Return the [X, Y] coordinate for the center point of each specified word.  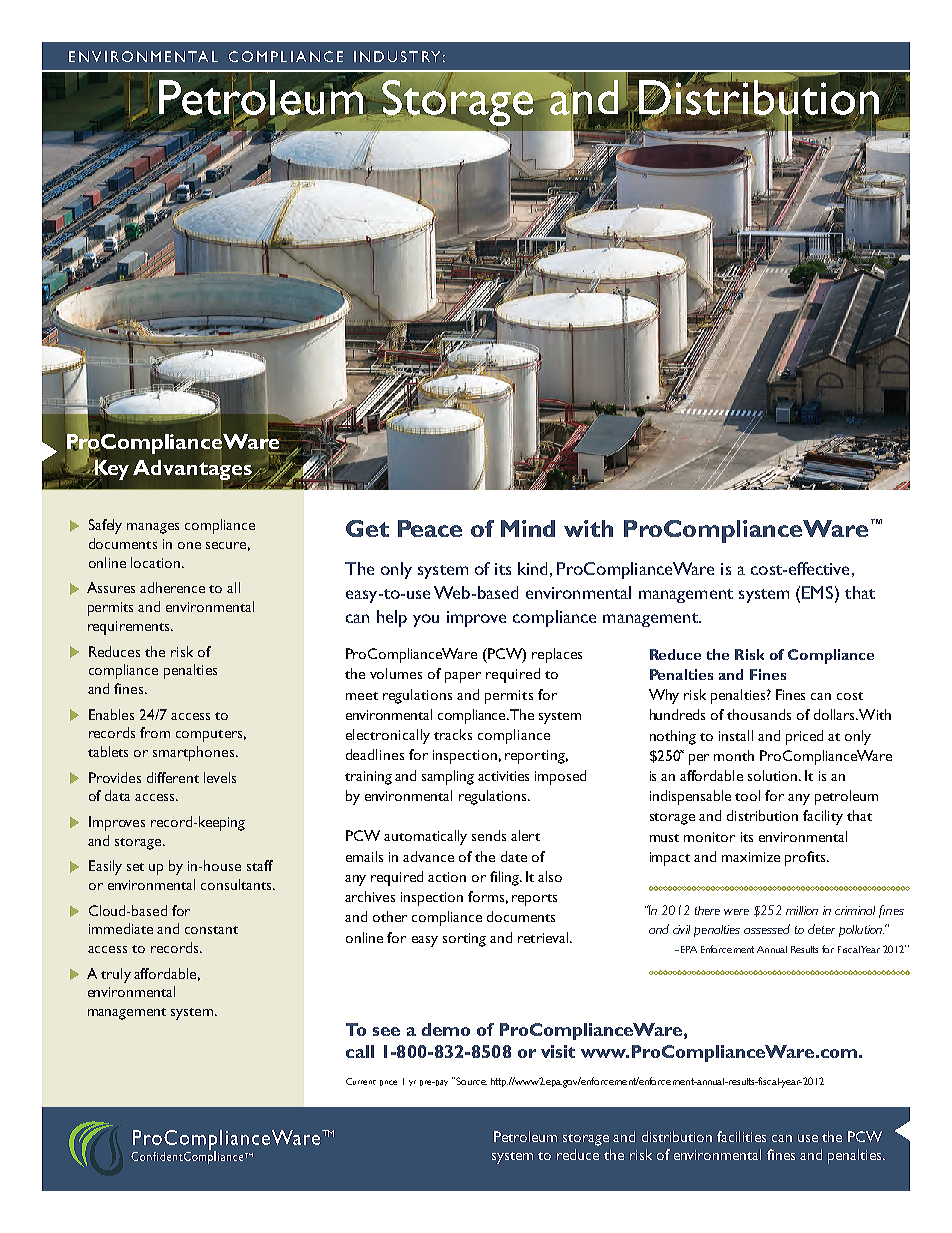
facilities [741, 1136]
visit [558, 1051]
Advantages [193, 471]
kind [532, 568]
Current [361, 1081]
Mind [528, 528]
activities [503, 776]
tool [747, 795]
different [173, 777]
